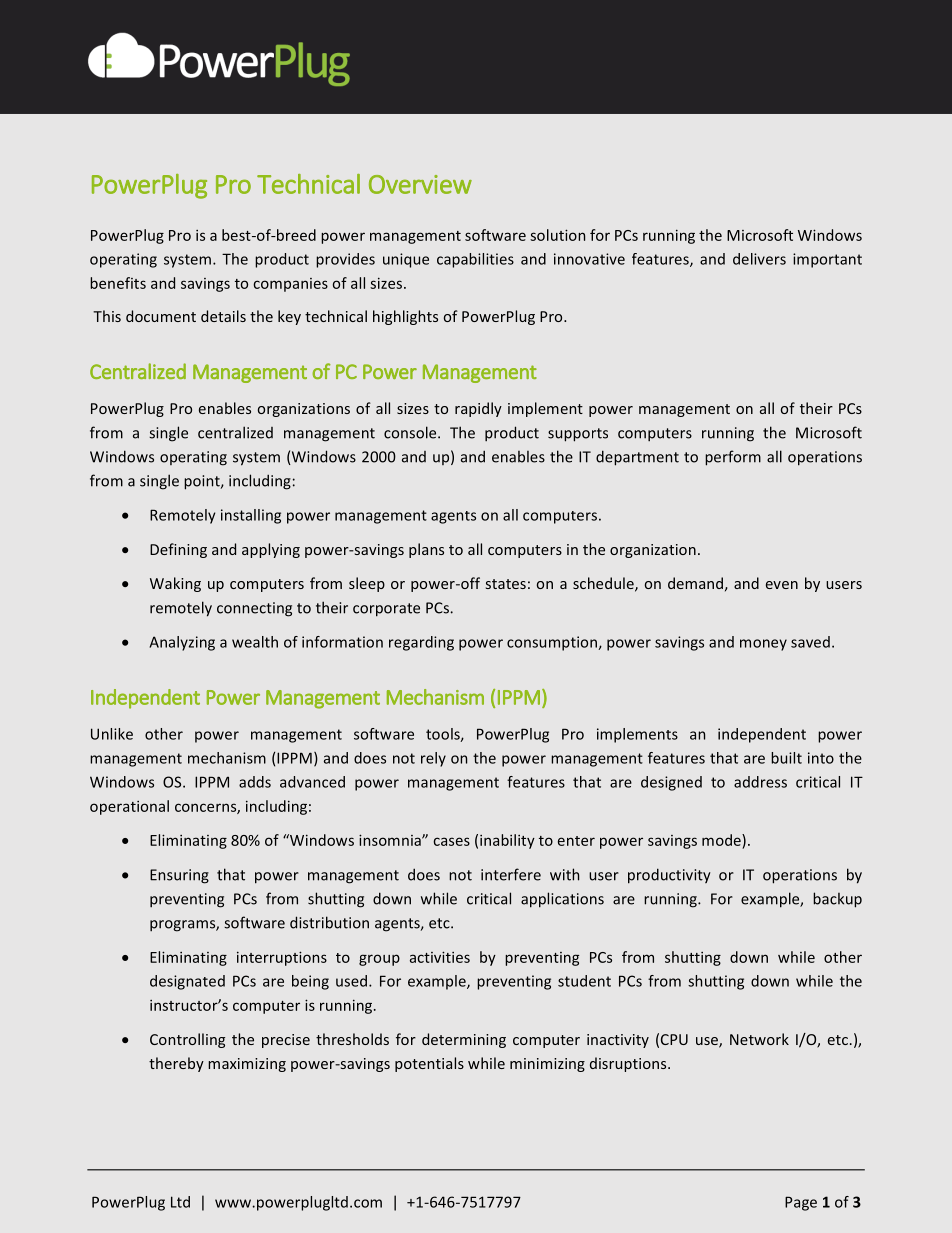 The image size is (952, 1233). I want to click on benefits, so click(118, 283).
